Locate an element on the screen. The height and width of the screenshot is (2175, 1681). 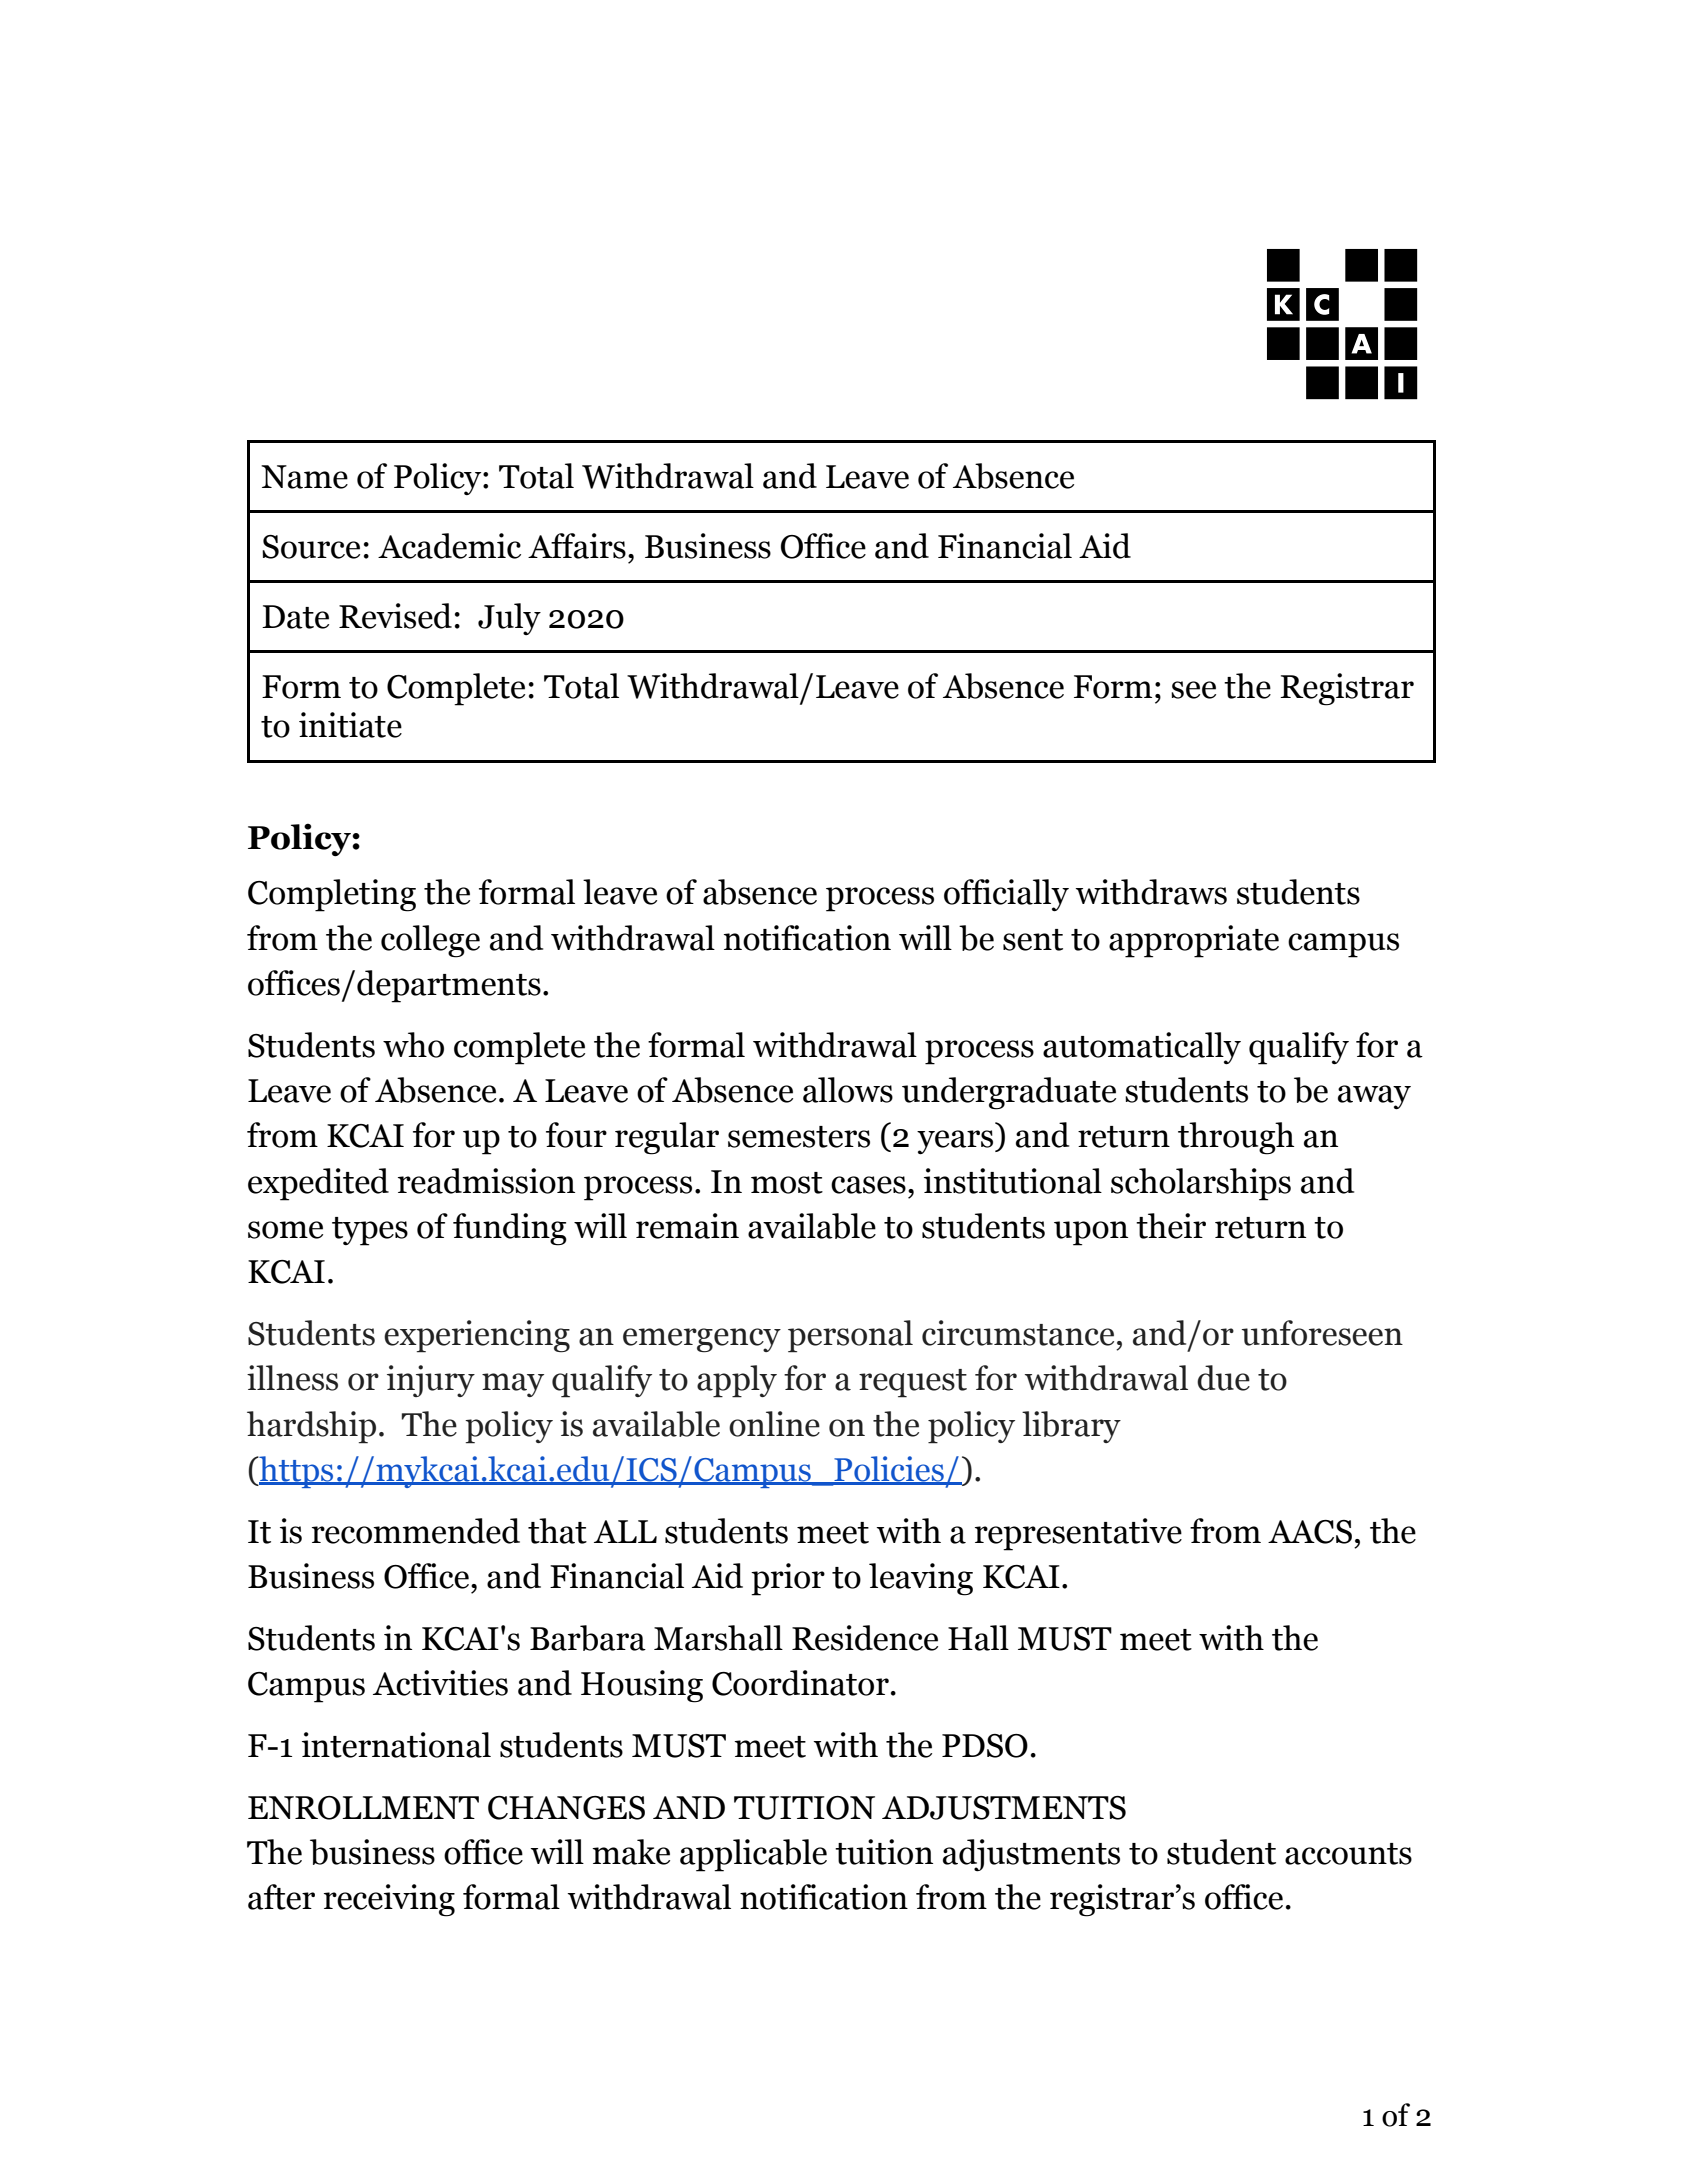
accounts is located at coordinates (1348, 1854).
